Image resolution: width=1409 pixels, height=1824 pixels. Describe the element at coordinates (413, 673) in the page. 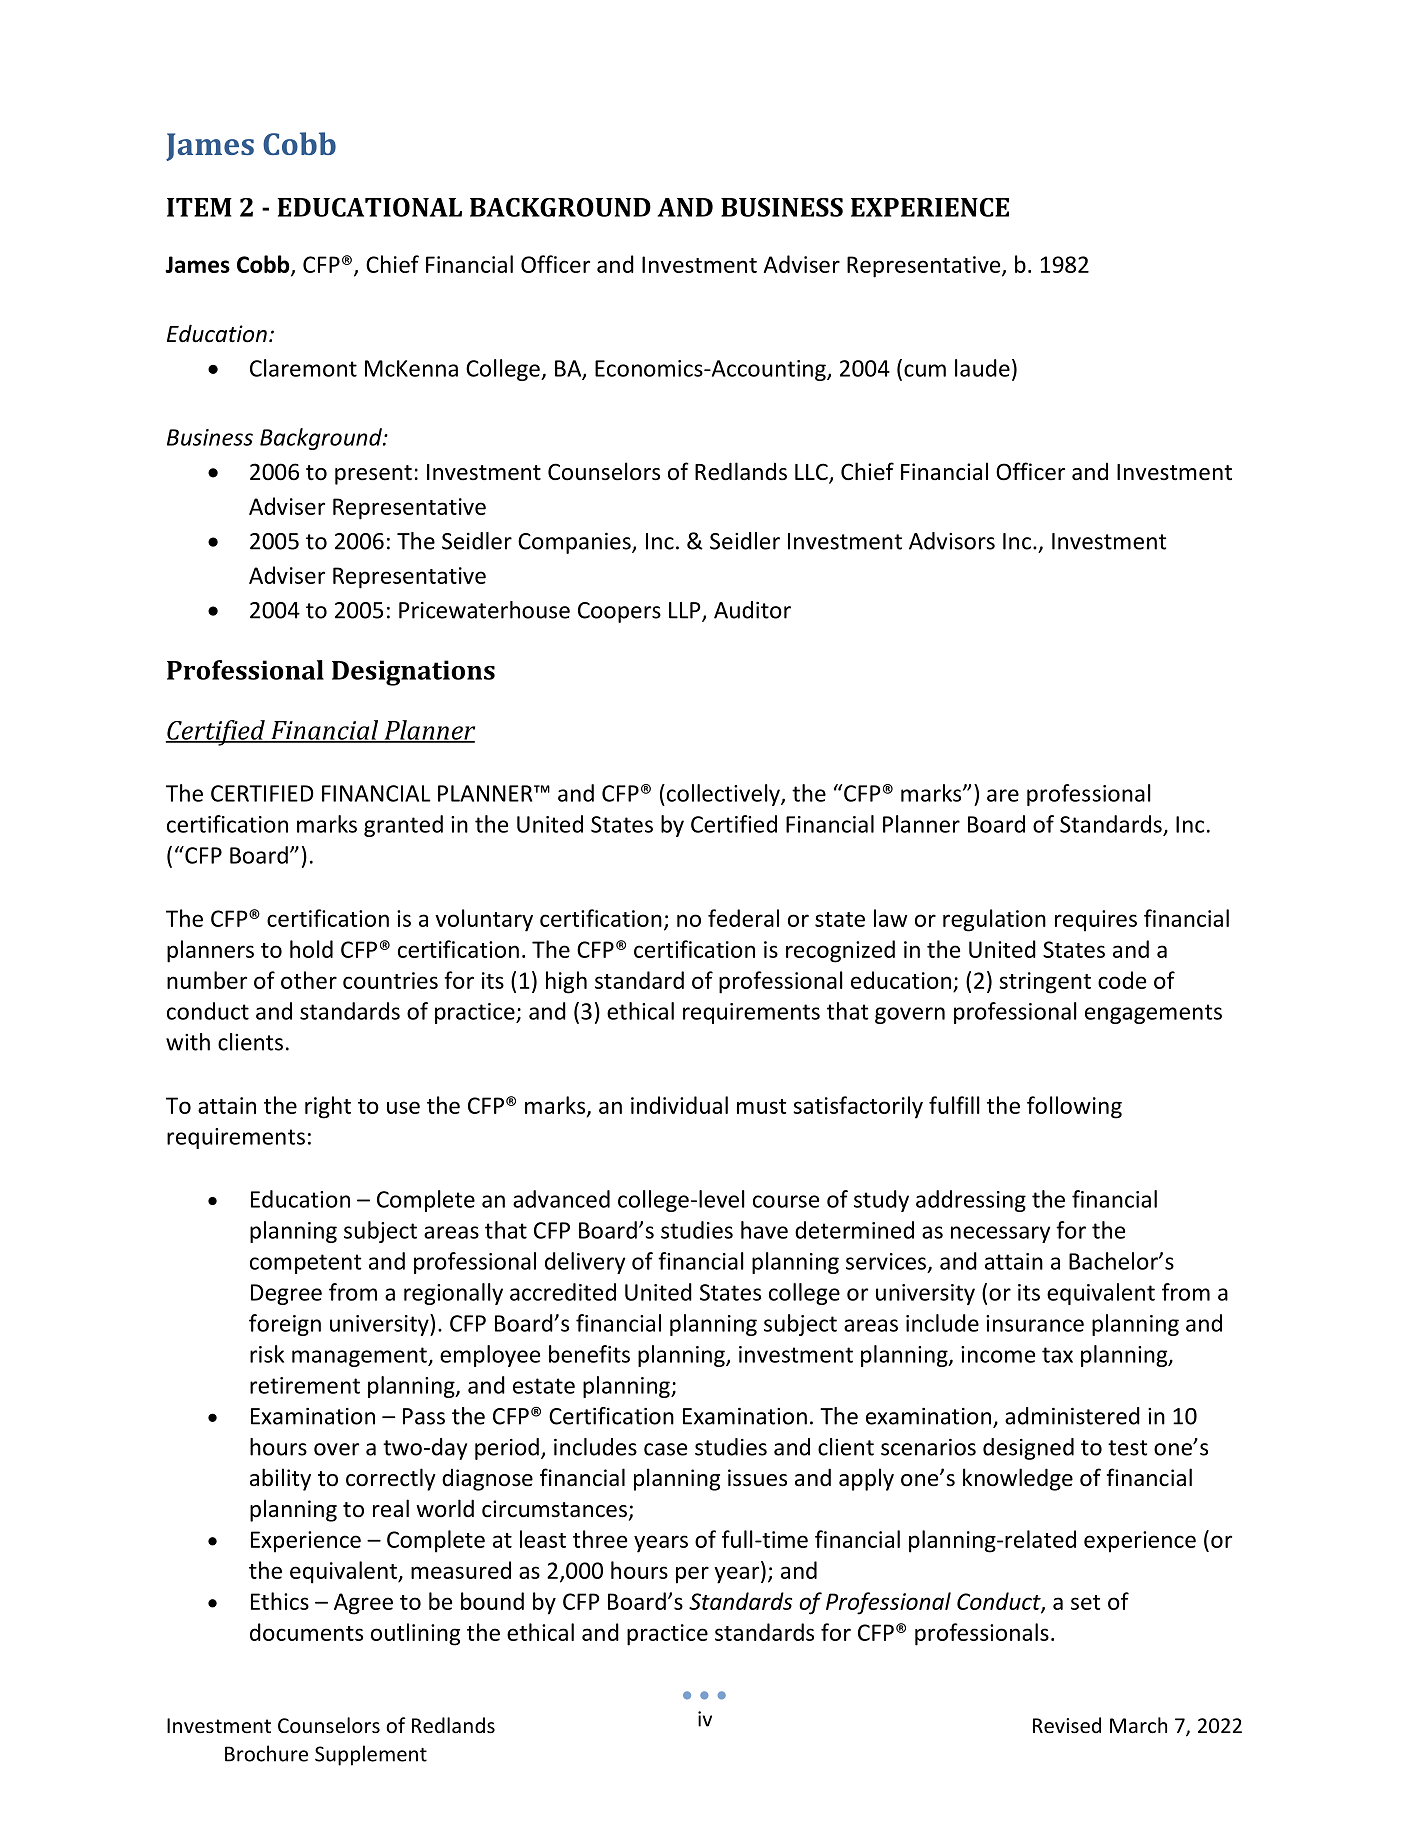

I see `Designations` at that location.
